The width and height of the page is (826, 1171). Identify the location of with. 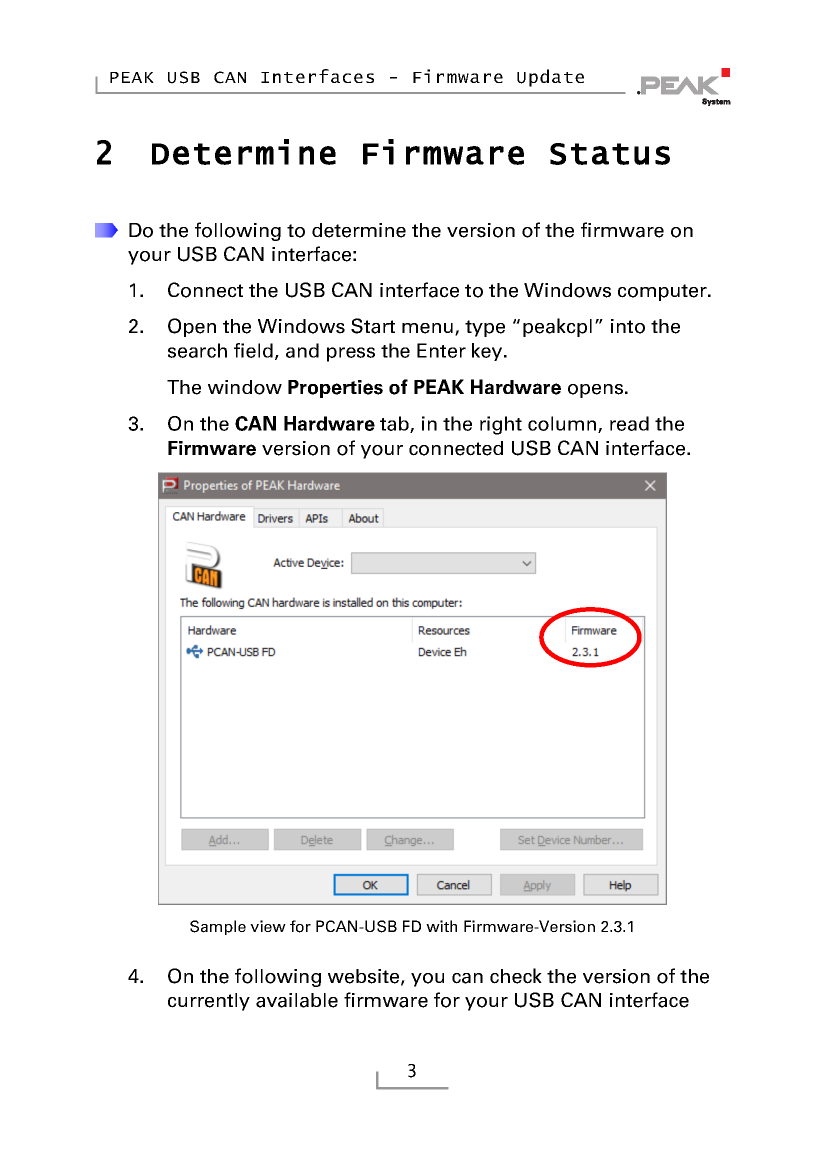
(441, 926).
